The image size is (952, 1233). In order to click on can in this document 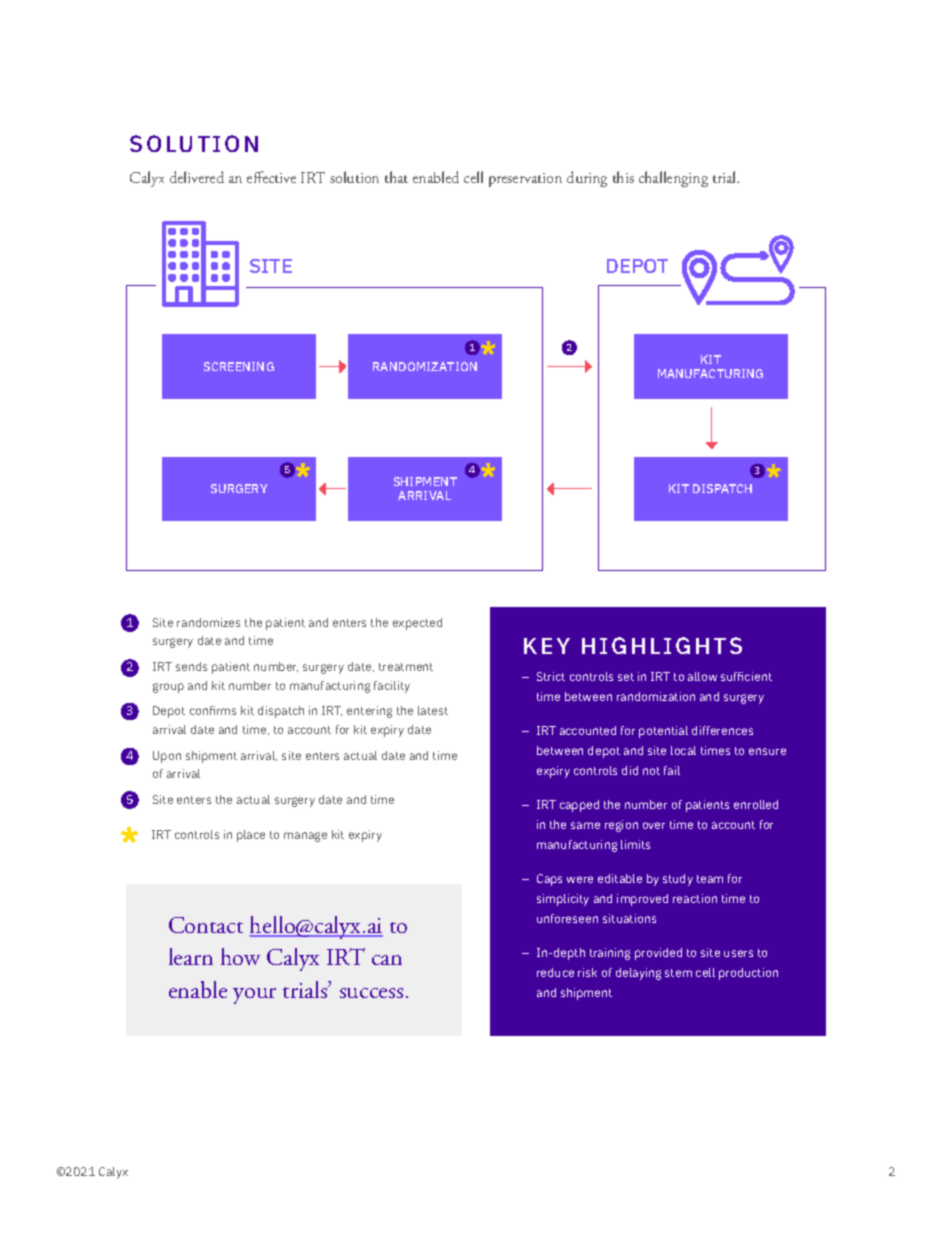, I will do `click(387, 960)`.
